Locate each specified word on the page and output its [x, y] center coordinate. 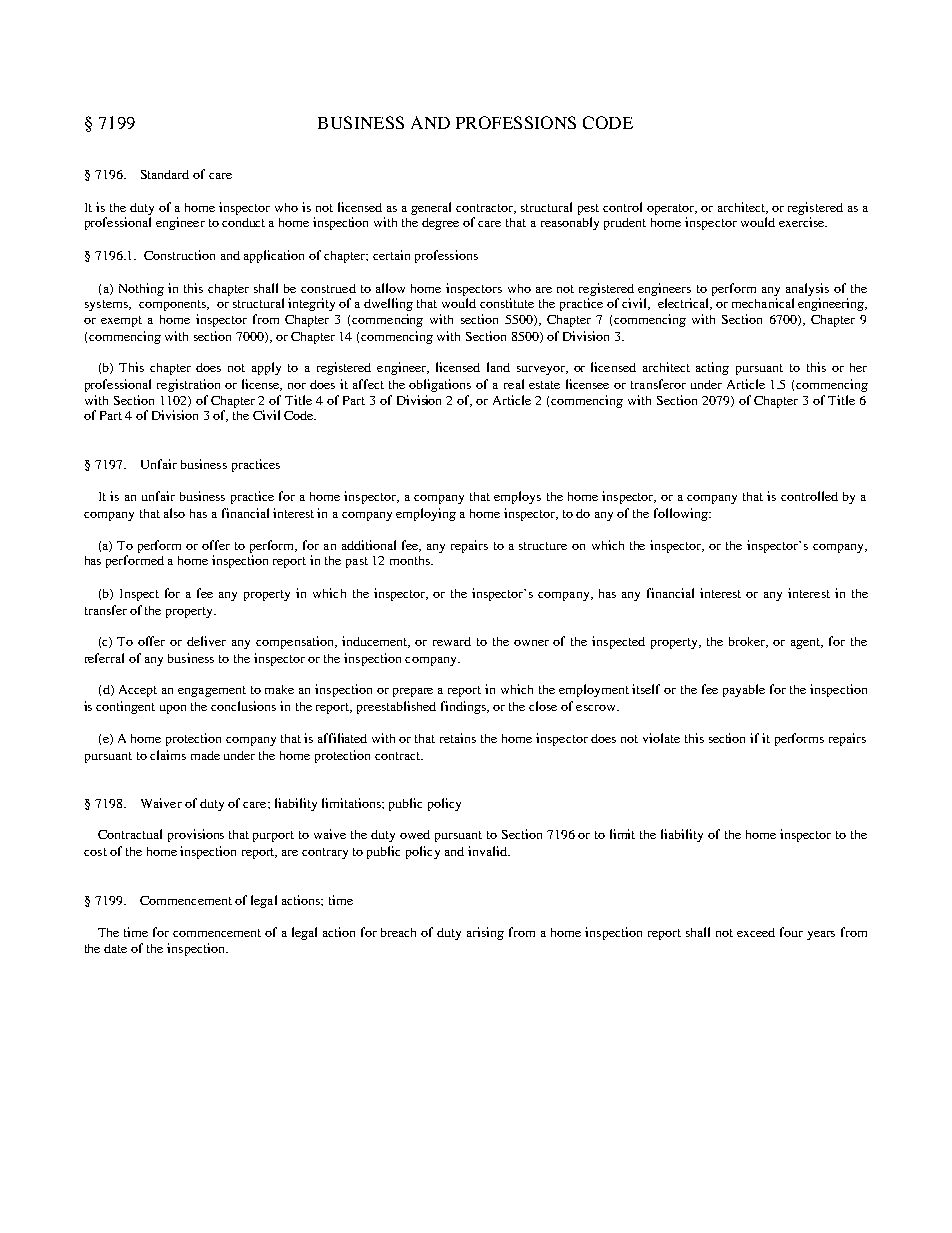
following [682, 514]
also [174, 513]
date [115, 948]
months [411, 560]
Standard [165, 174]
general [431, 208]
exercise [803, 222]
